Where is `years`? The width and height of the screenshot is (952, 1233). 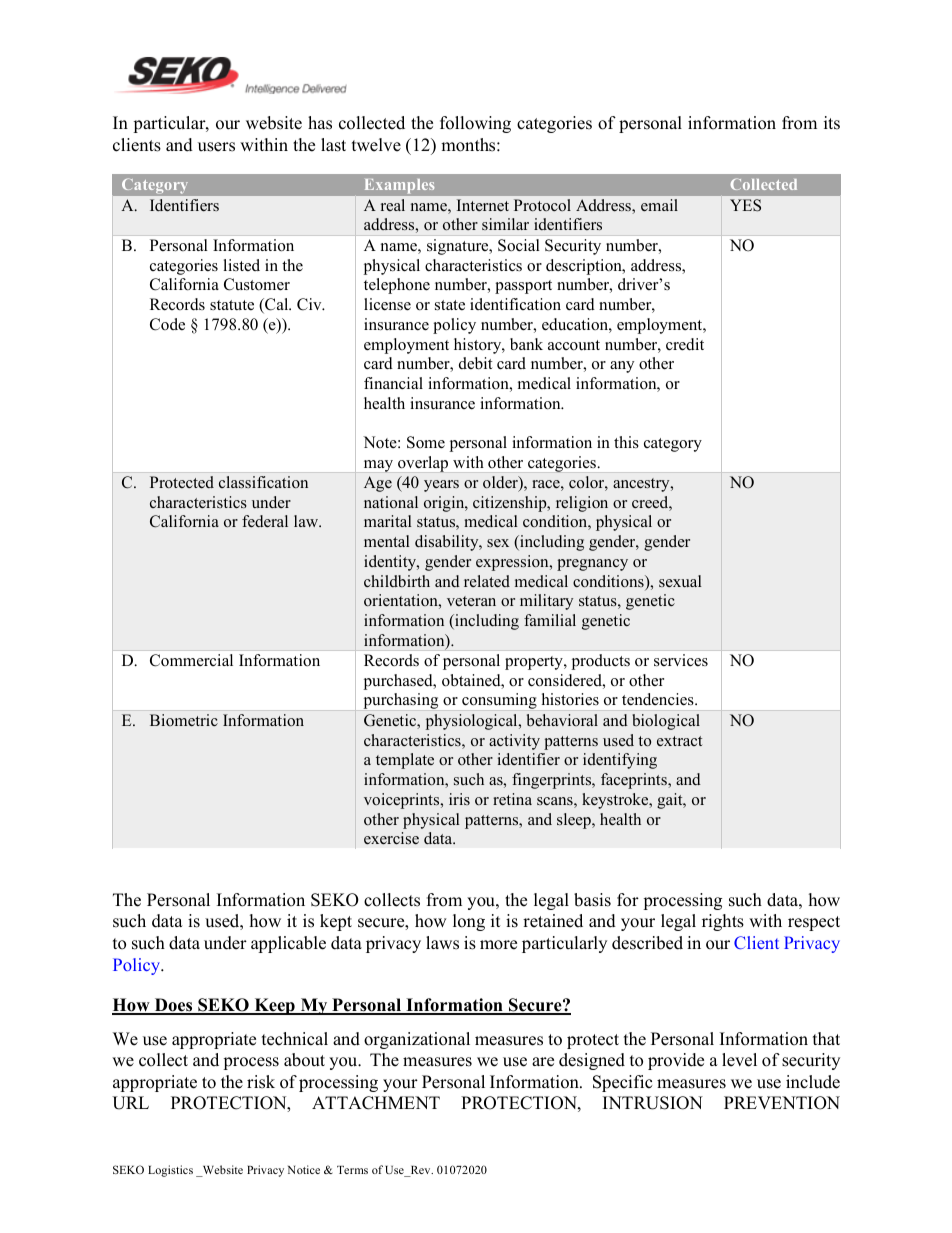
years is located at coordinates (441, 486).
